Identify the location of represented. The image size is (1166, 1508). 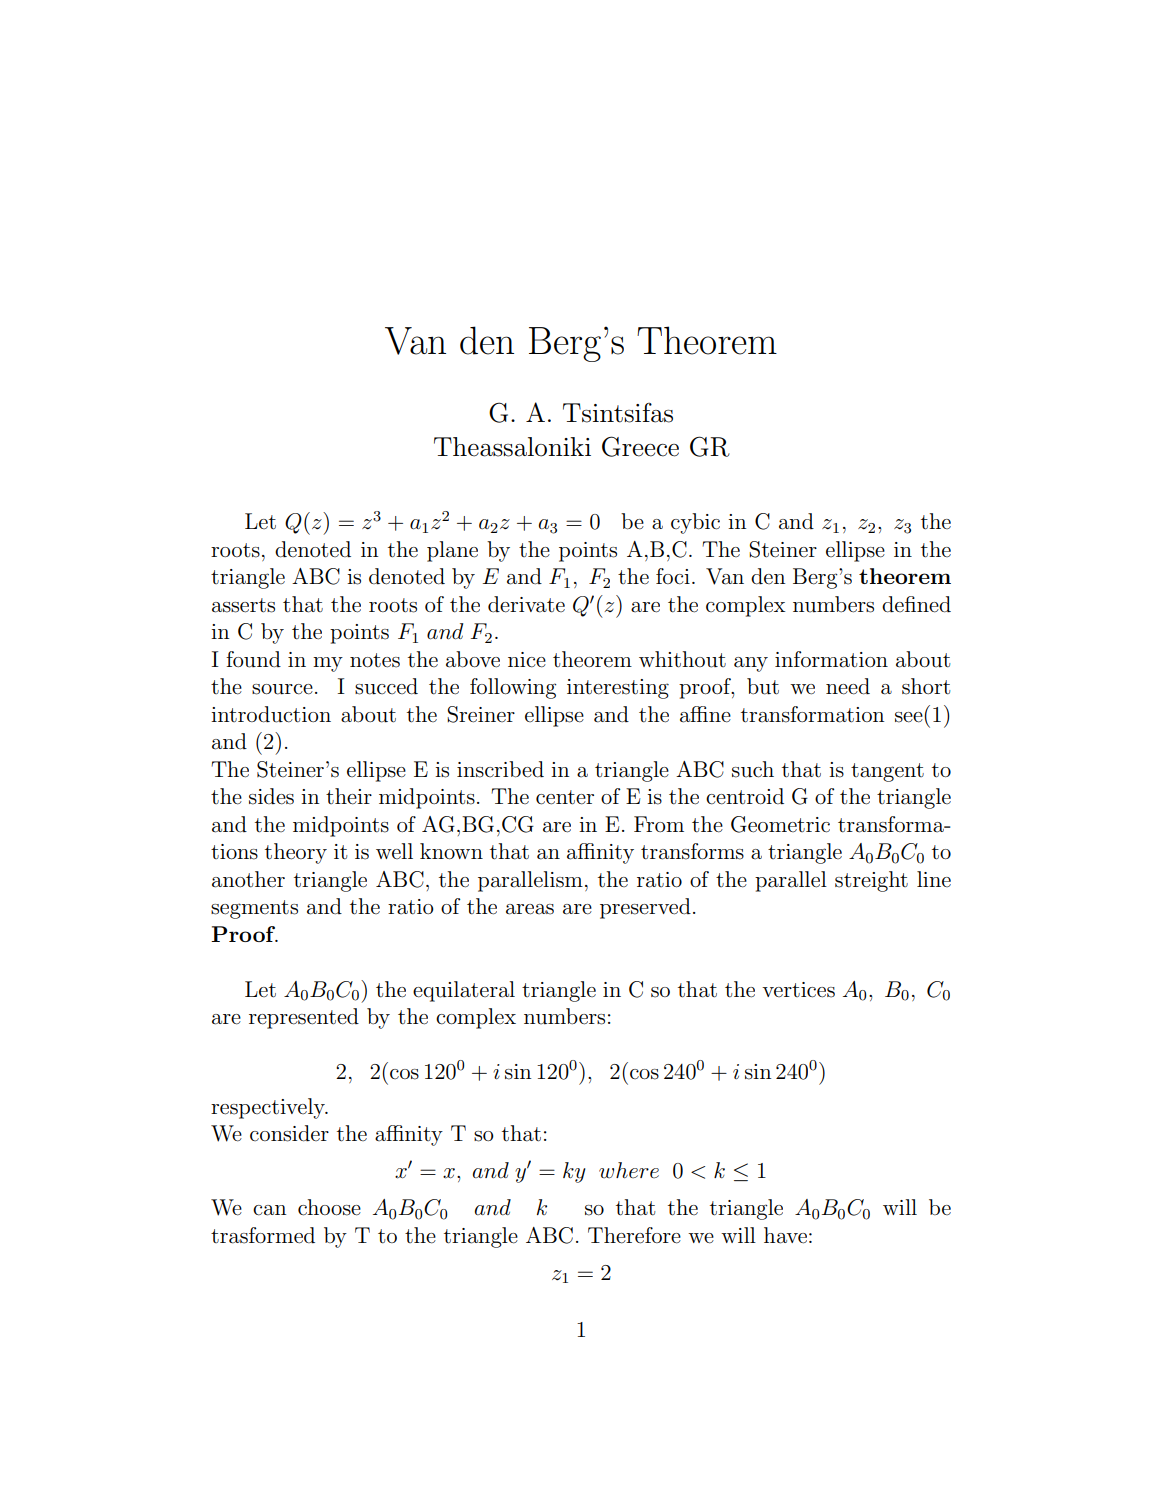
(304, 1018).
